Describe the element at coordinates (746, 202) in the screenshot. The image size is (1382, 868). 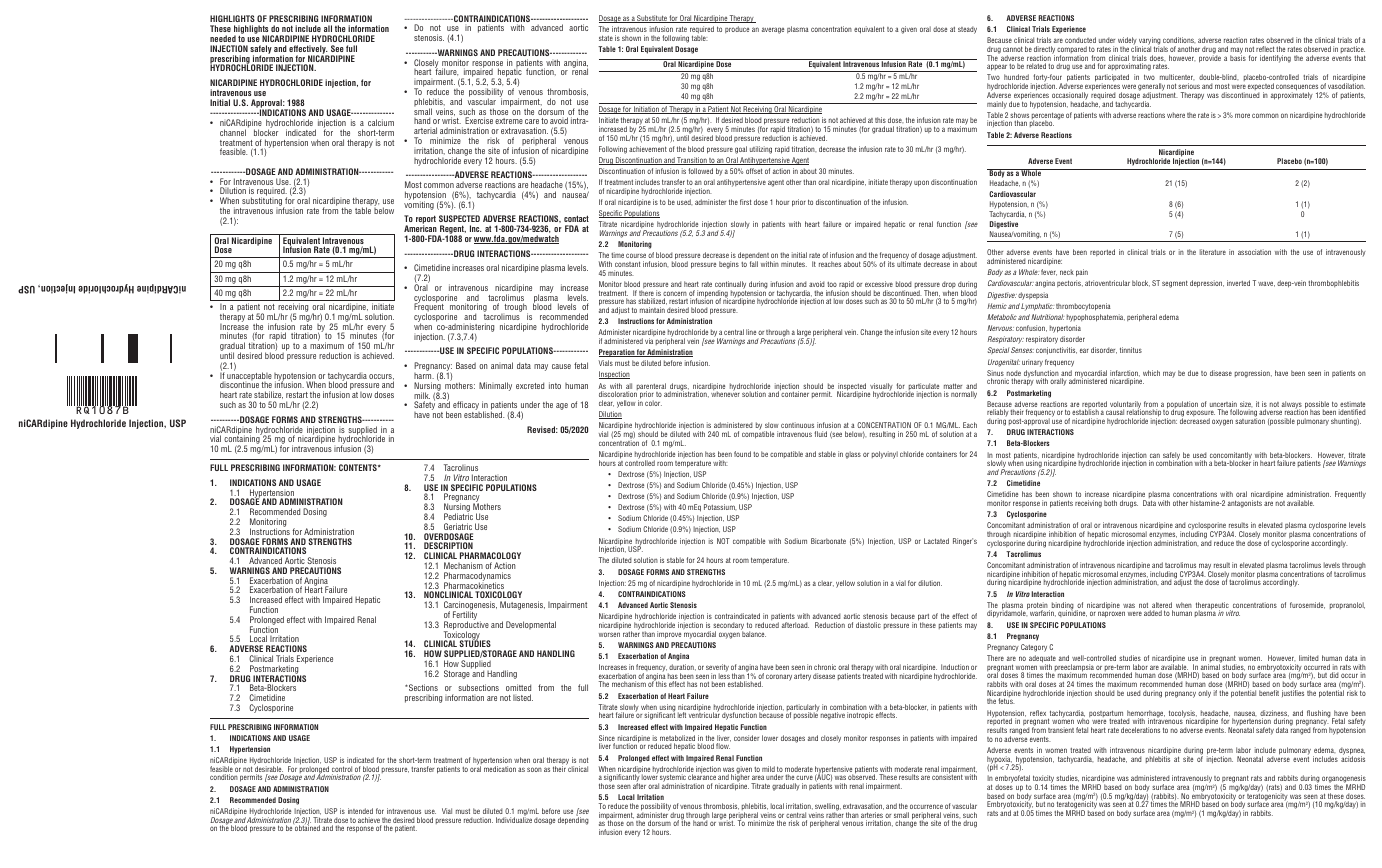
I see `first` at that location.
